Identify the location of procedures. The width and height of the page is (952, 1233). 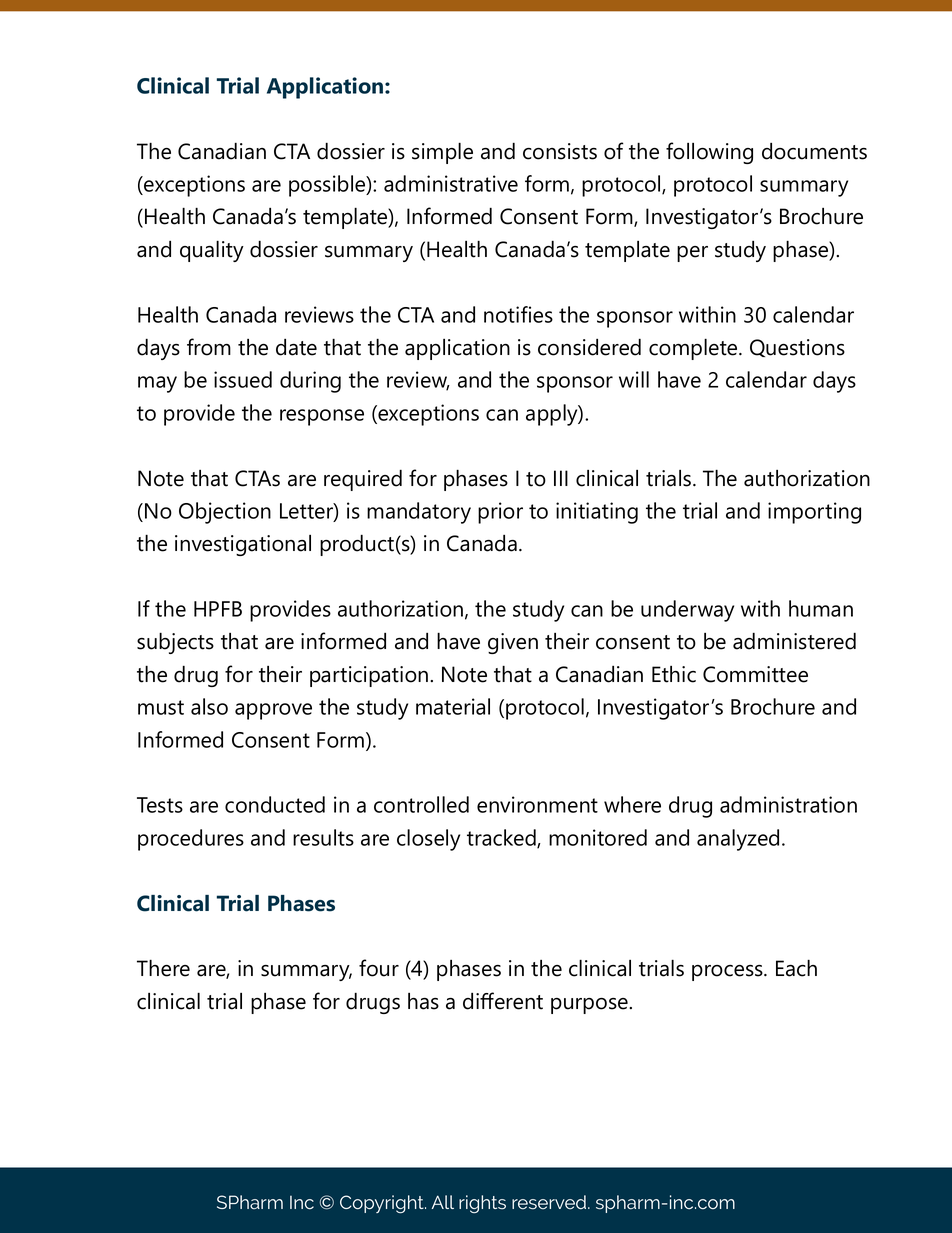
(191, 840).
